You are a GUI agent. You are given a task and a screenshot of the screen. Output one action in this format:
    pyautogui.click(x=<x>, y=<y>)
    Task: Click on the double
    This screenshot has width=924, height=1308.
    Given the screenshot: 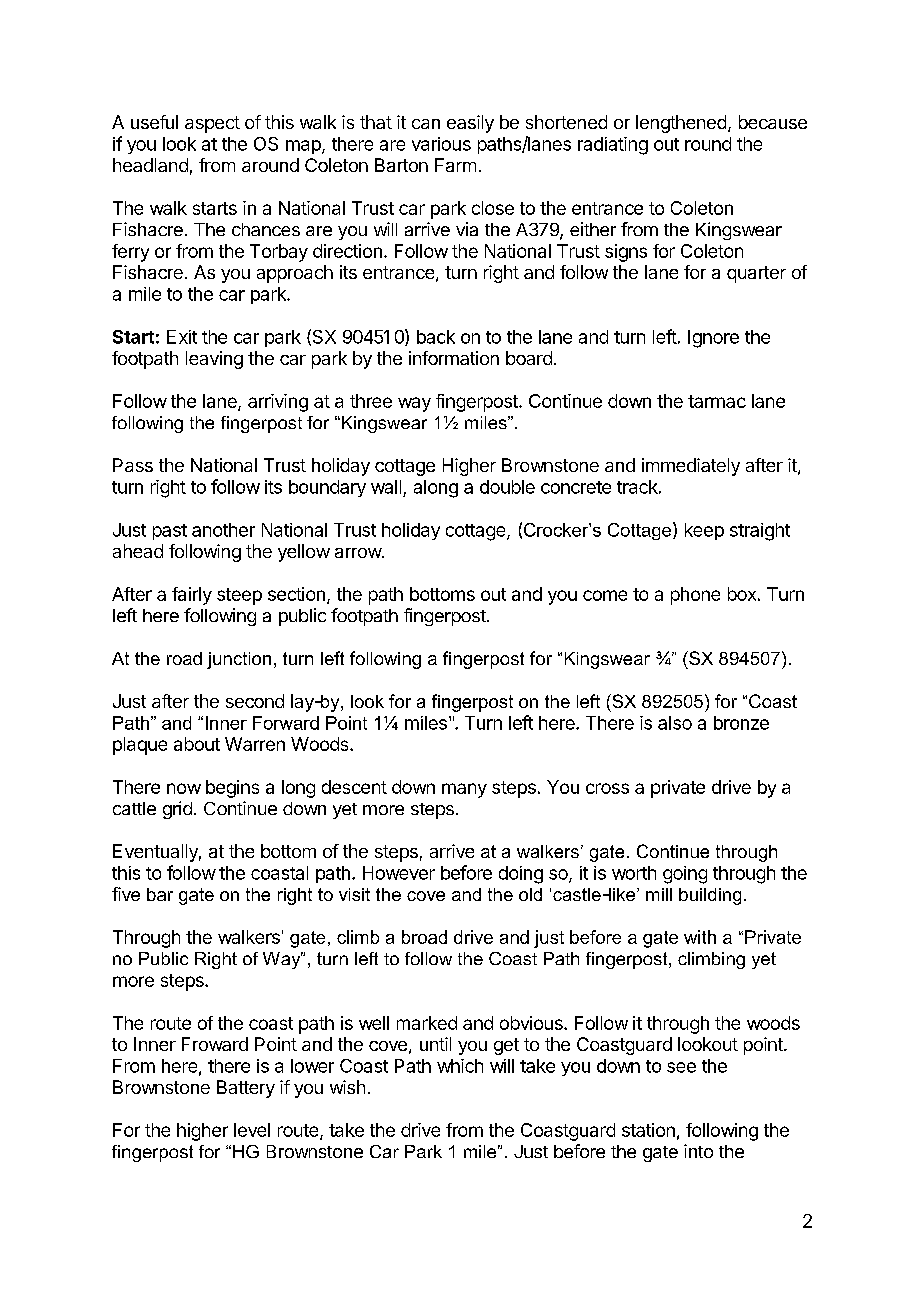 What is the action you would take?
    pyautogui.click(x=507, y=487)
